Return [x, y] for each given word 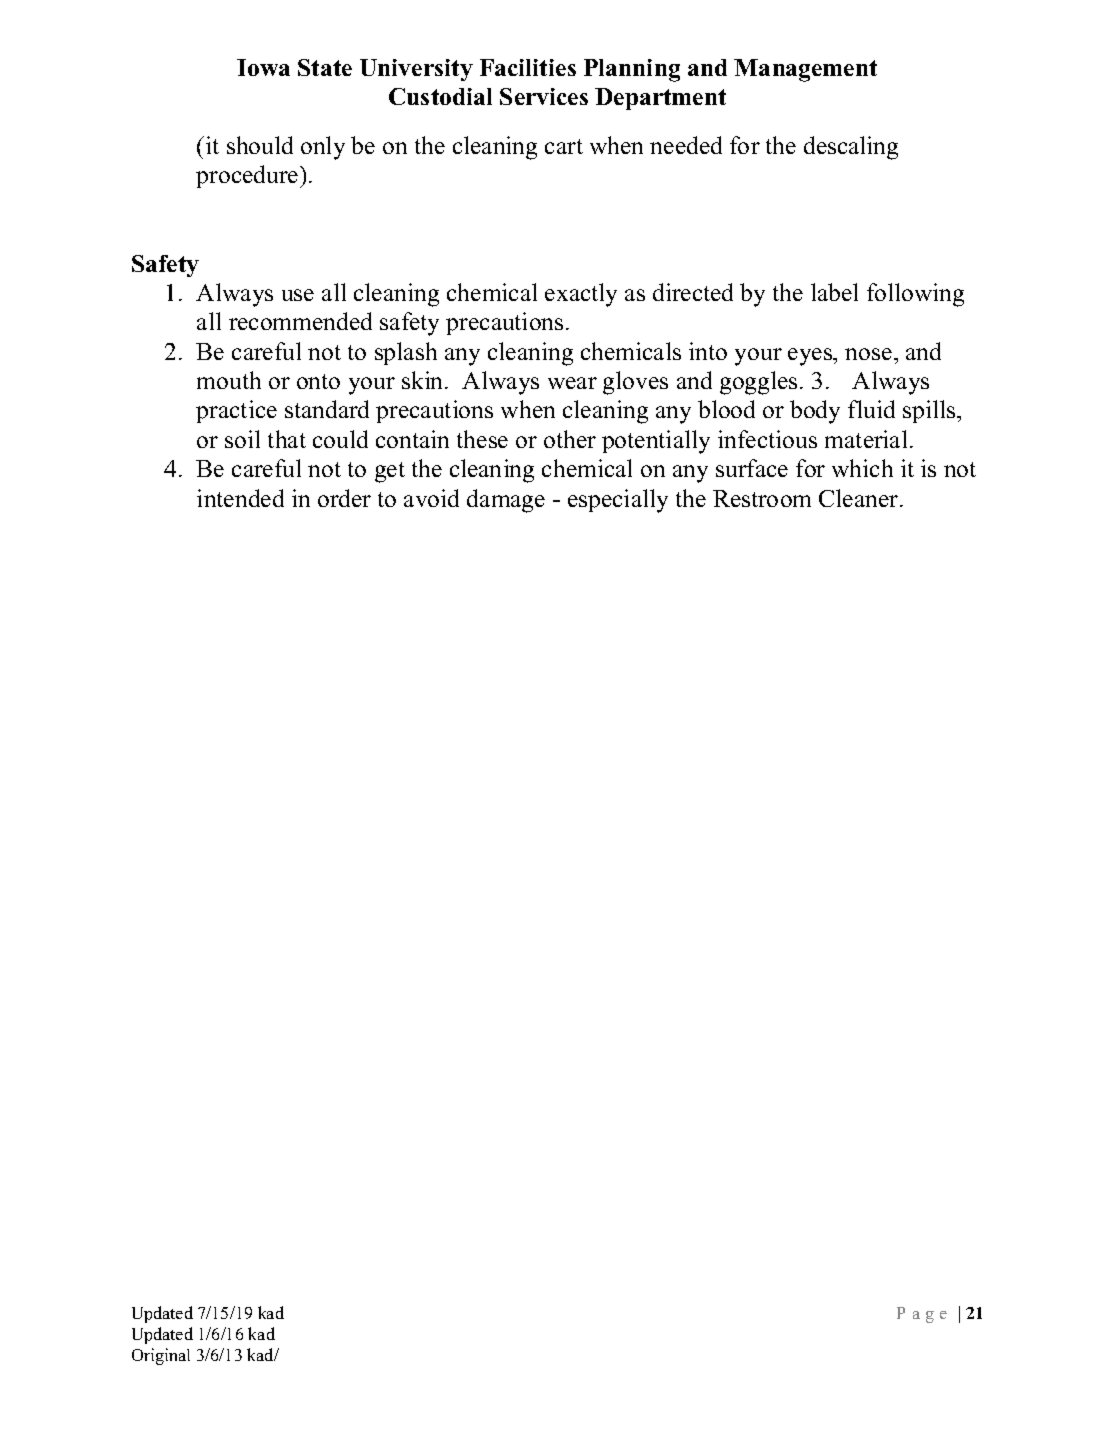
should [260, 145]
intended [240, 498]
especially [618, 501]
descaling [851, 148]
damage [506, 501]
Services [544, 96]
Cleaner [860, 498]
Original [161, 1356]
